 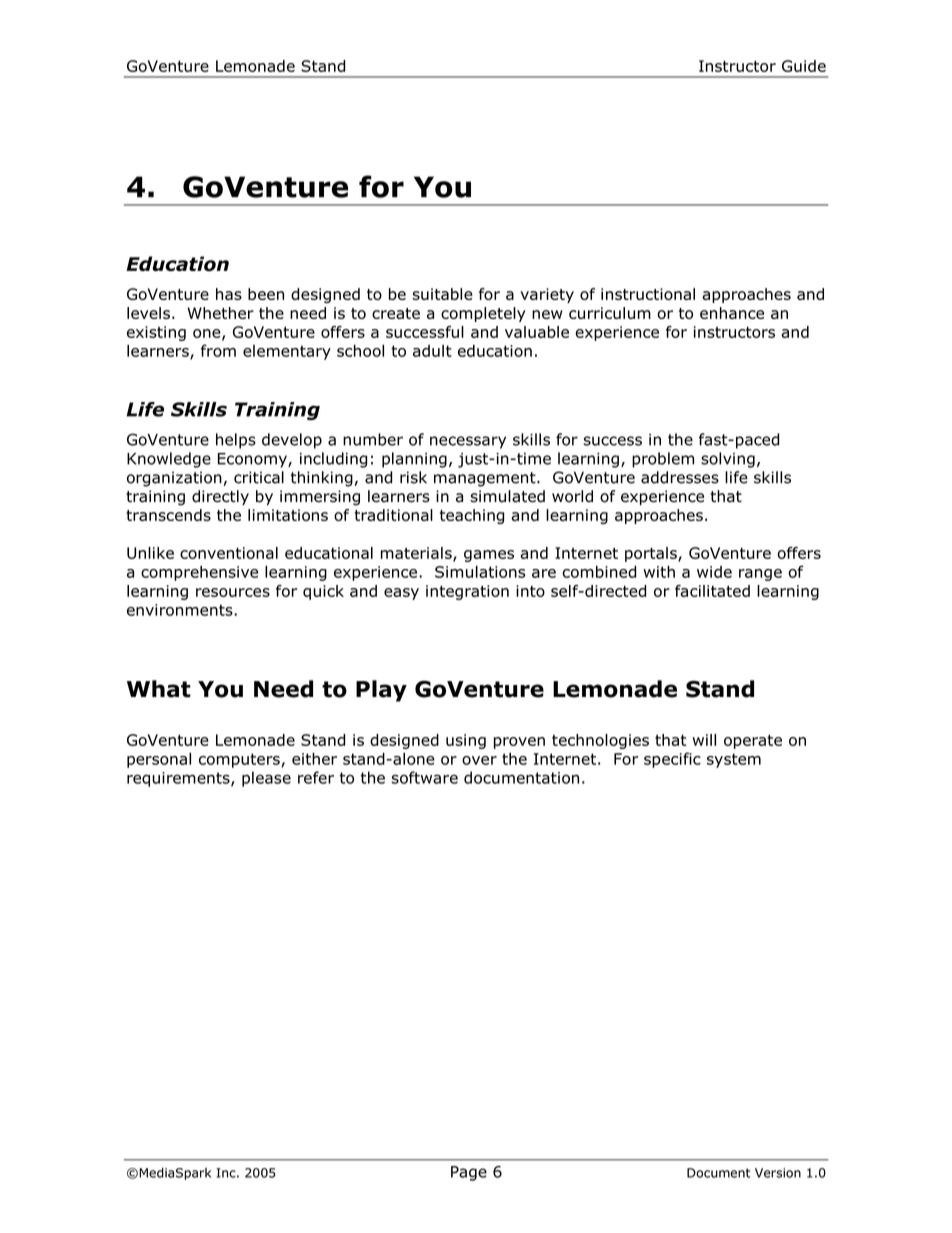 I want to click on over, so click(x=479, y=760).
